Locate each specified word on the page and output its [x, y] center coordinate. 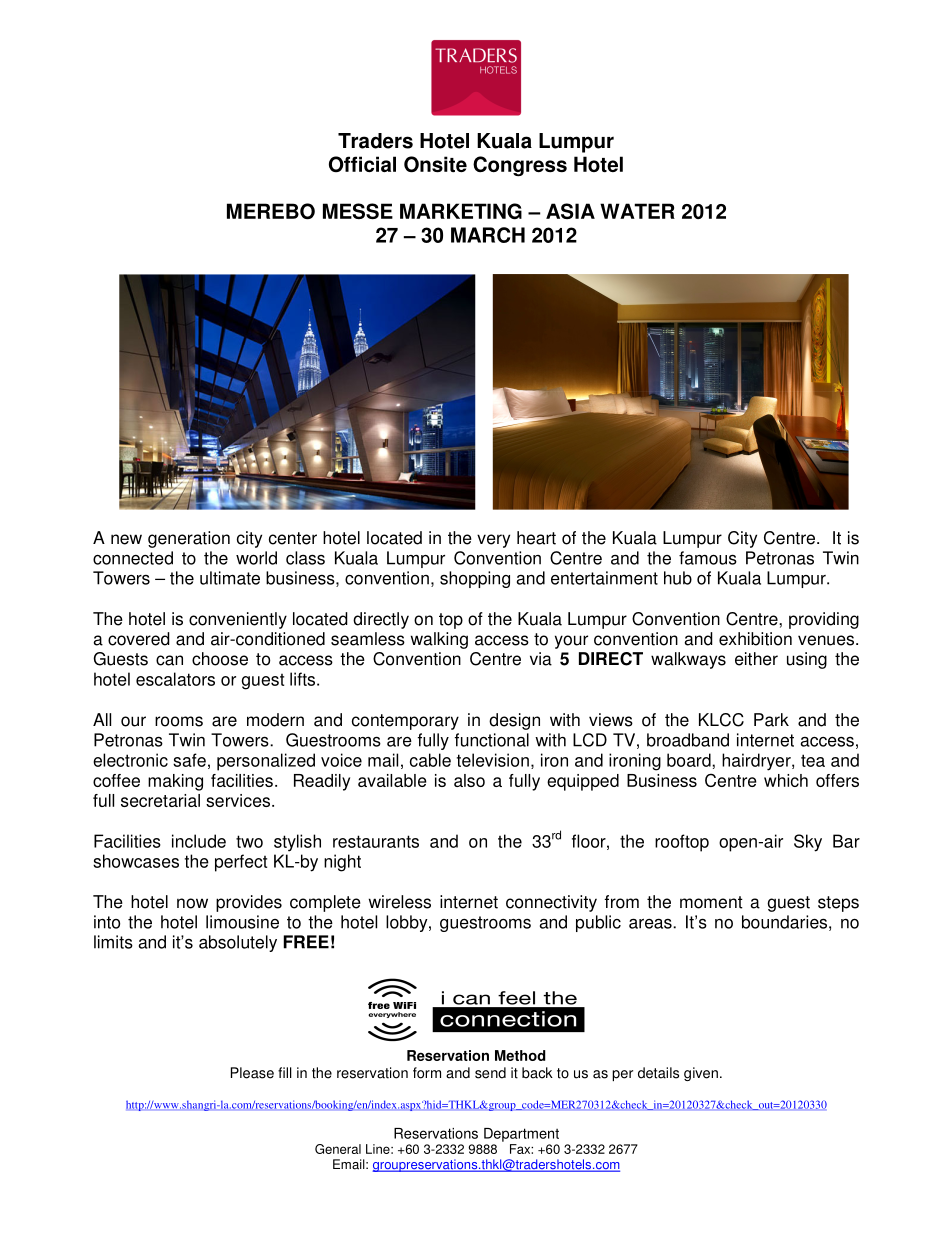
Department [521, 1135]
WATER [637, 211]
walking [439, 640]
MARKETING [461, 211]
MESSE [358, 211]
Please [252, 1073]
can [169, 660]
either [756, 659]
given [701, 1074]
